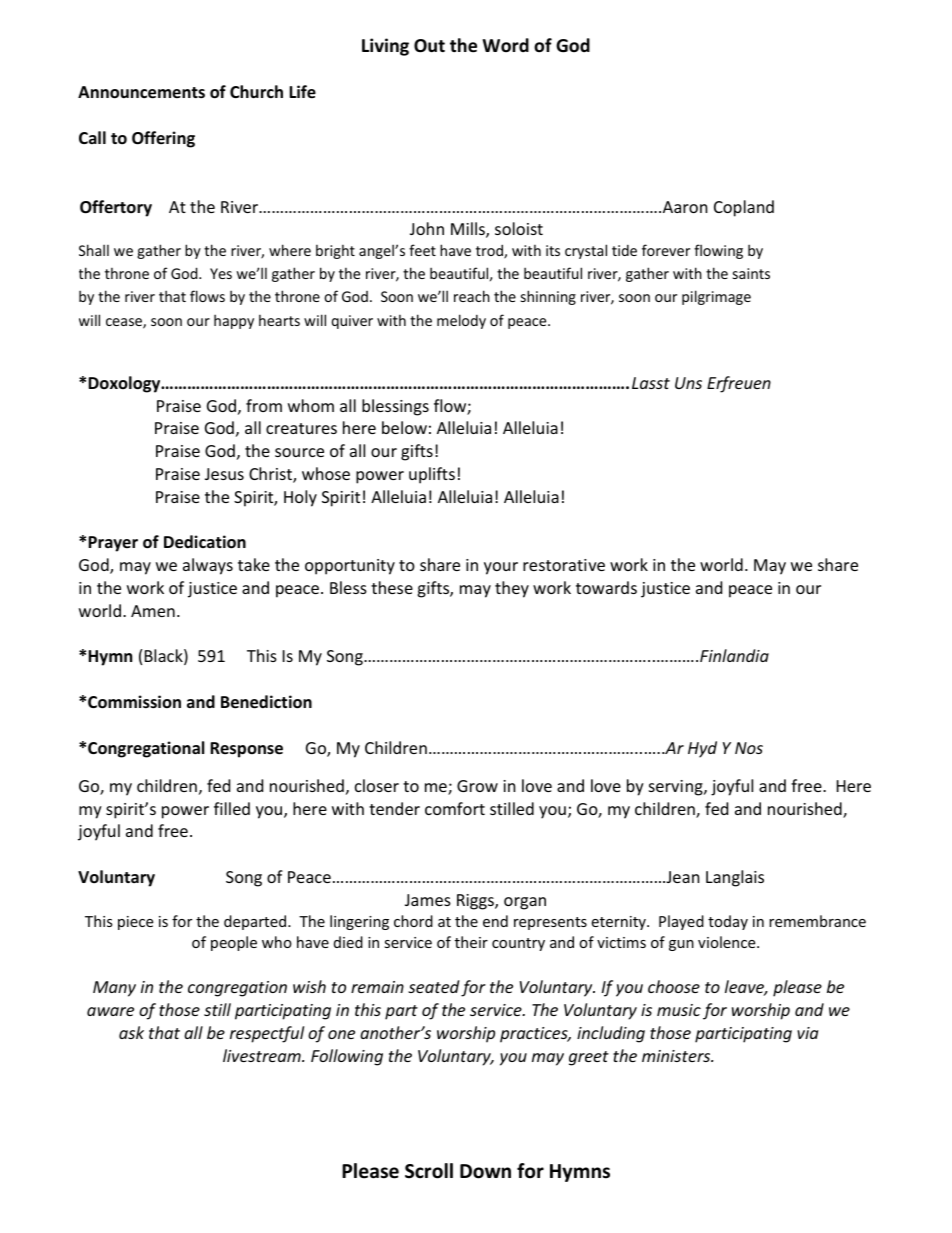 The image size is (952, 1233). Describe the element at coordinates (677, 1056) in the screenshot. I see `ministers` at that location.
